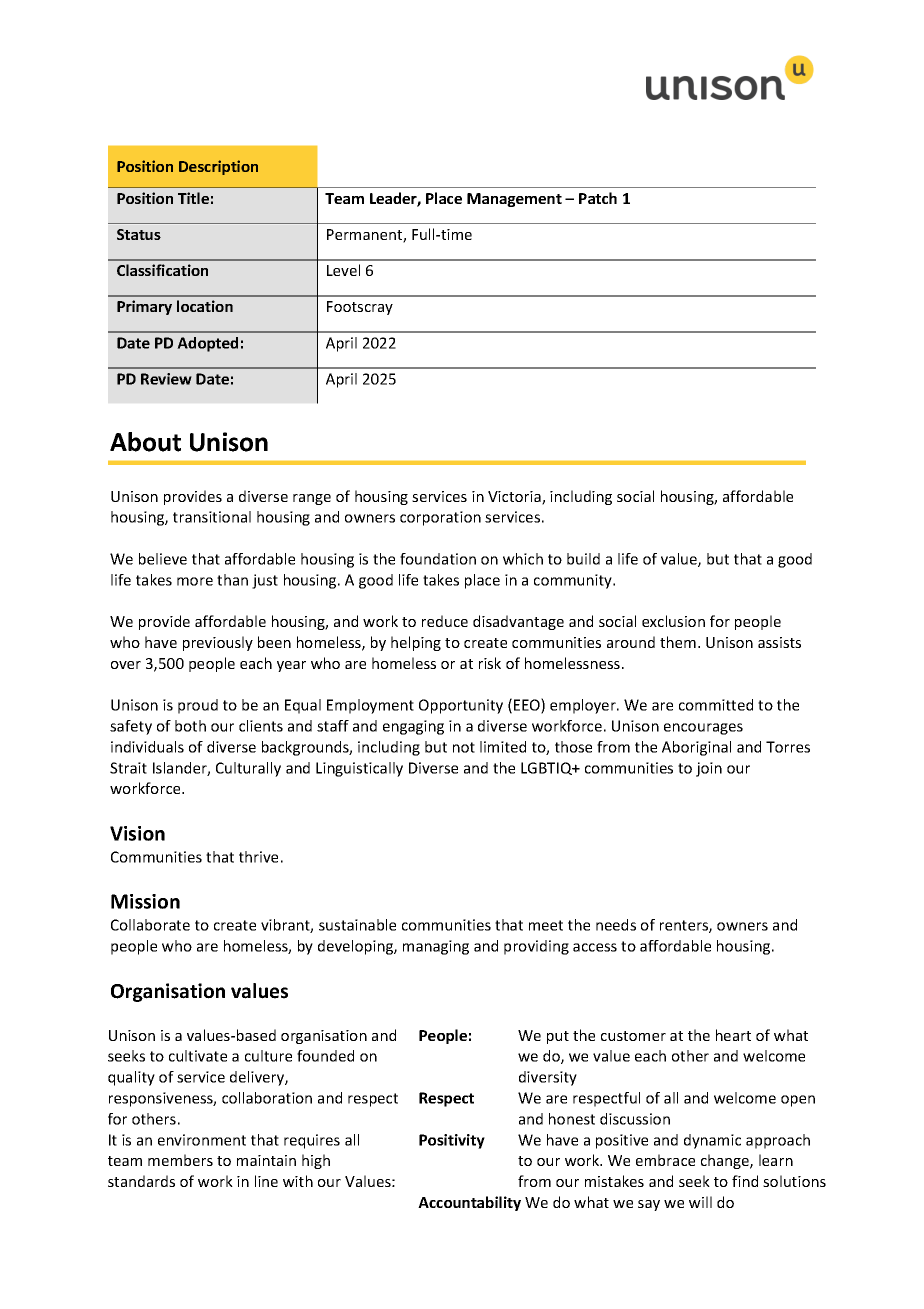 This screenshot has width=924, height=1309. Describe the element at coordinates (258, 857) in the screenshot. I see `thrive` at that location.
